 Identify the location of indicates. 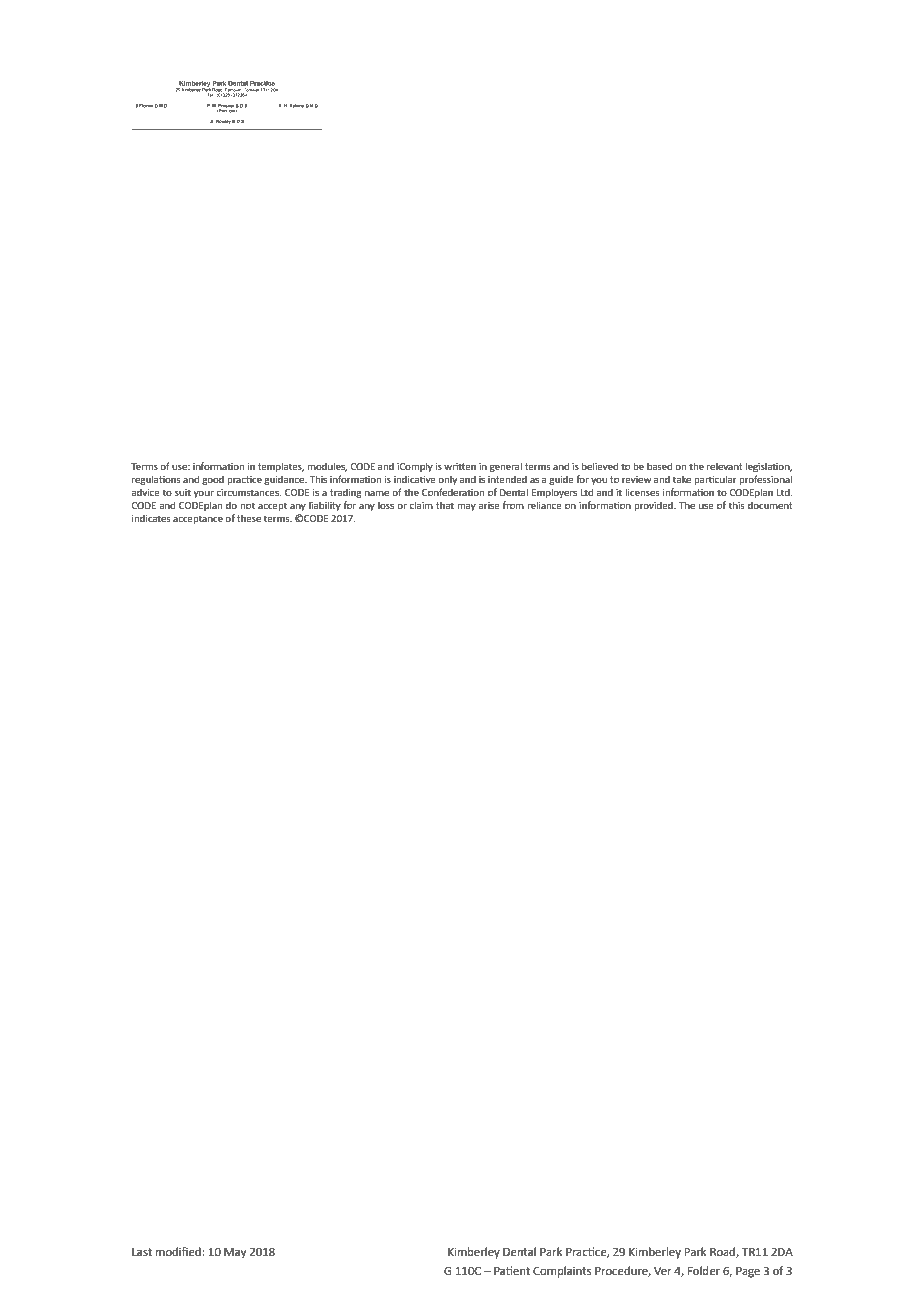
(151, 518).
